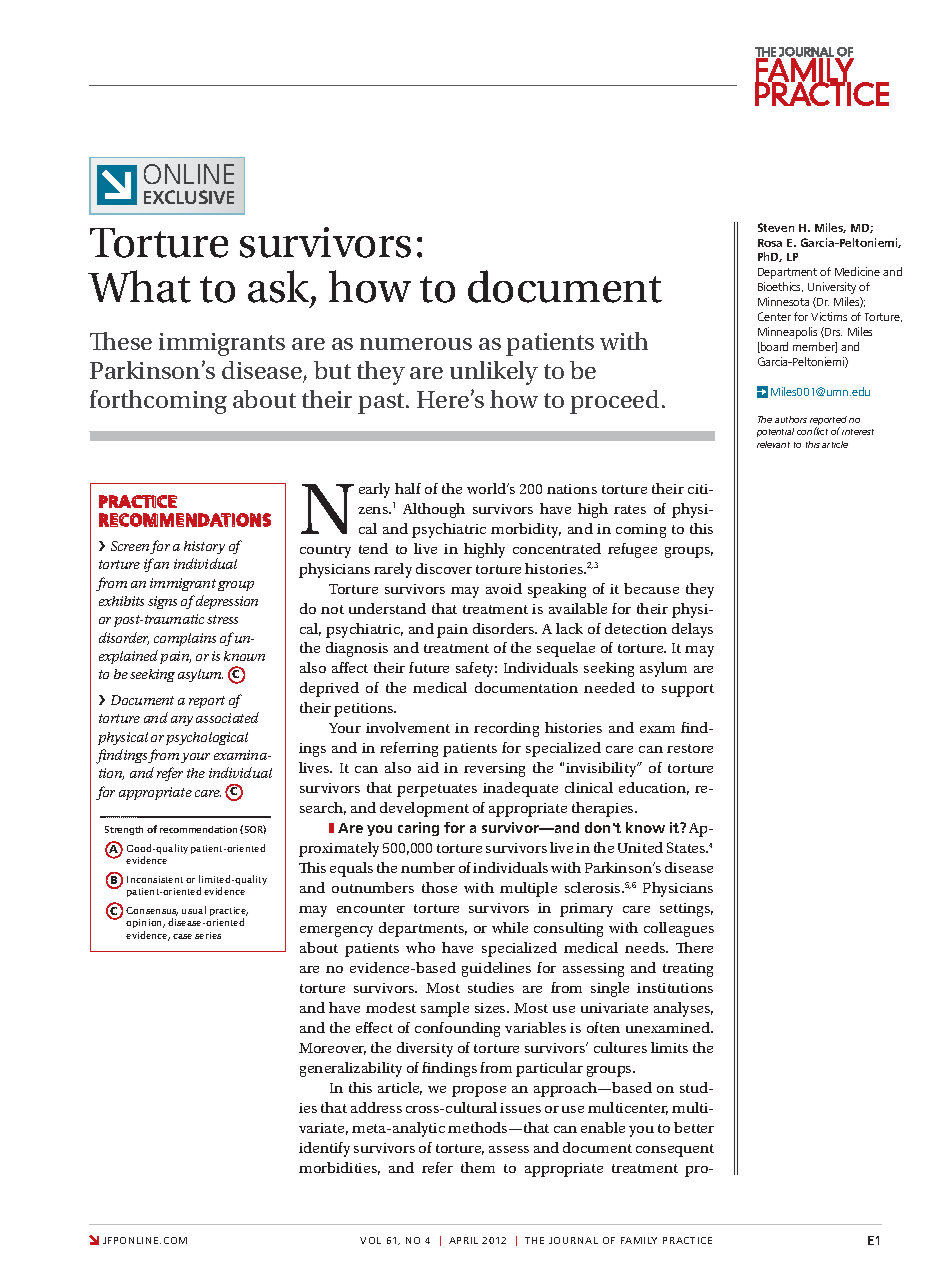  I want to click on identify, so click(324, 1149).
